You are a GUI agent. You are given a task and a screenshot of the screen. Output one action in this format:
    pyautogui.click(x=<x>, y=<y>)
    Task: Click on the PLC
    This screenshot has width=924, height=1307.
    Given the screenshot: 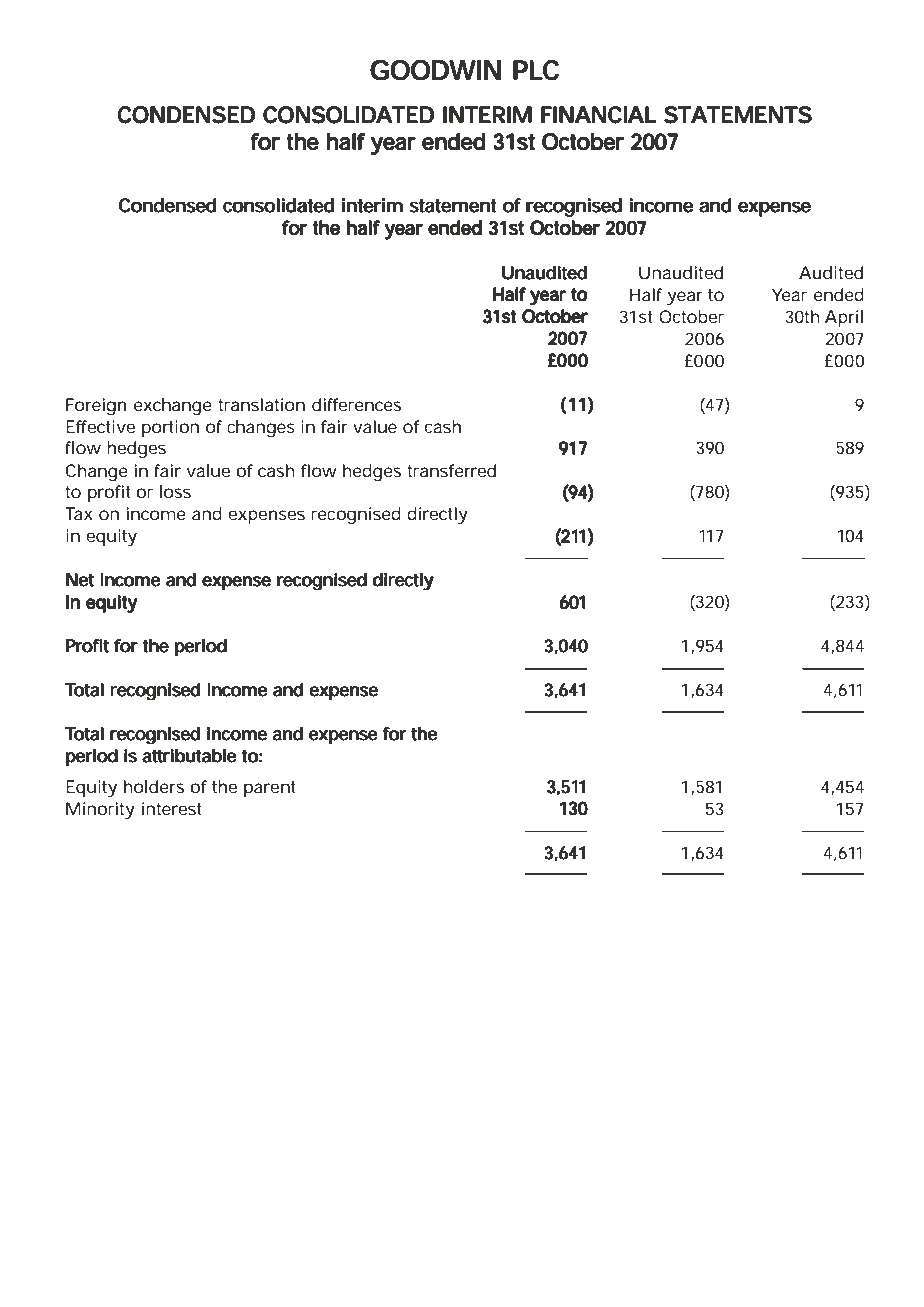 What is the action you would take?
    pyautogui.click(x=536, y=70)
